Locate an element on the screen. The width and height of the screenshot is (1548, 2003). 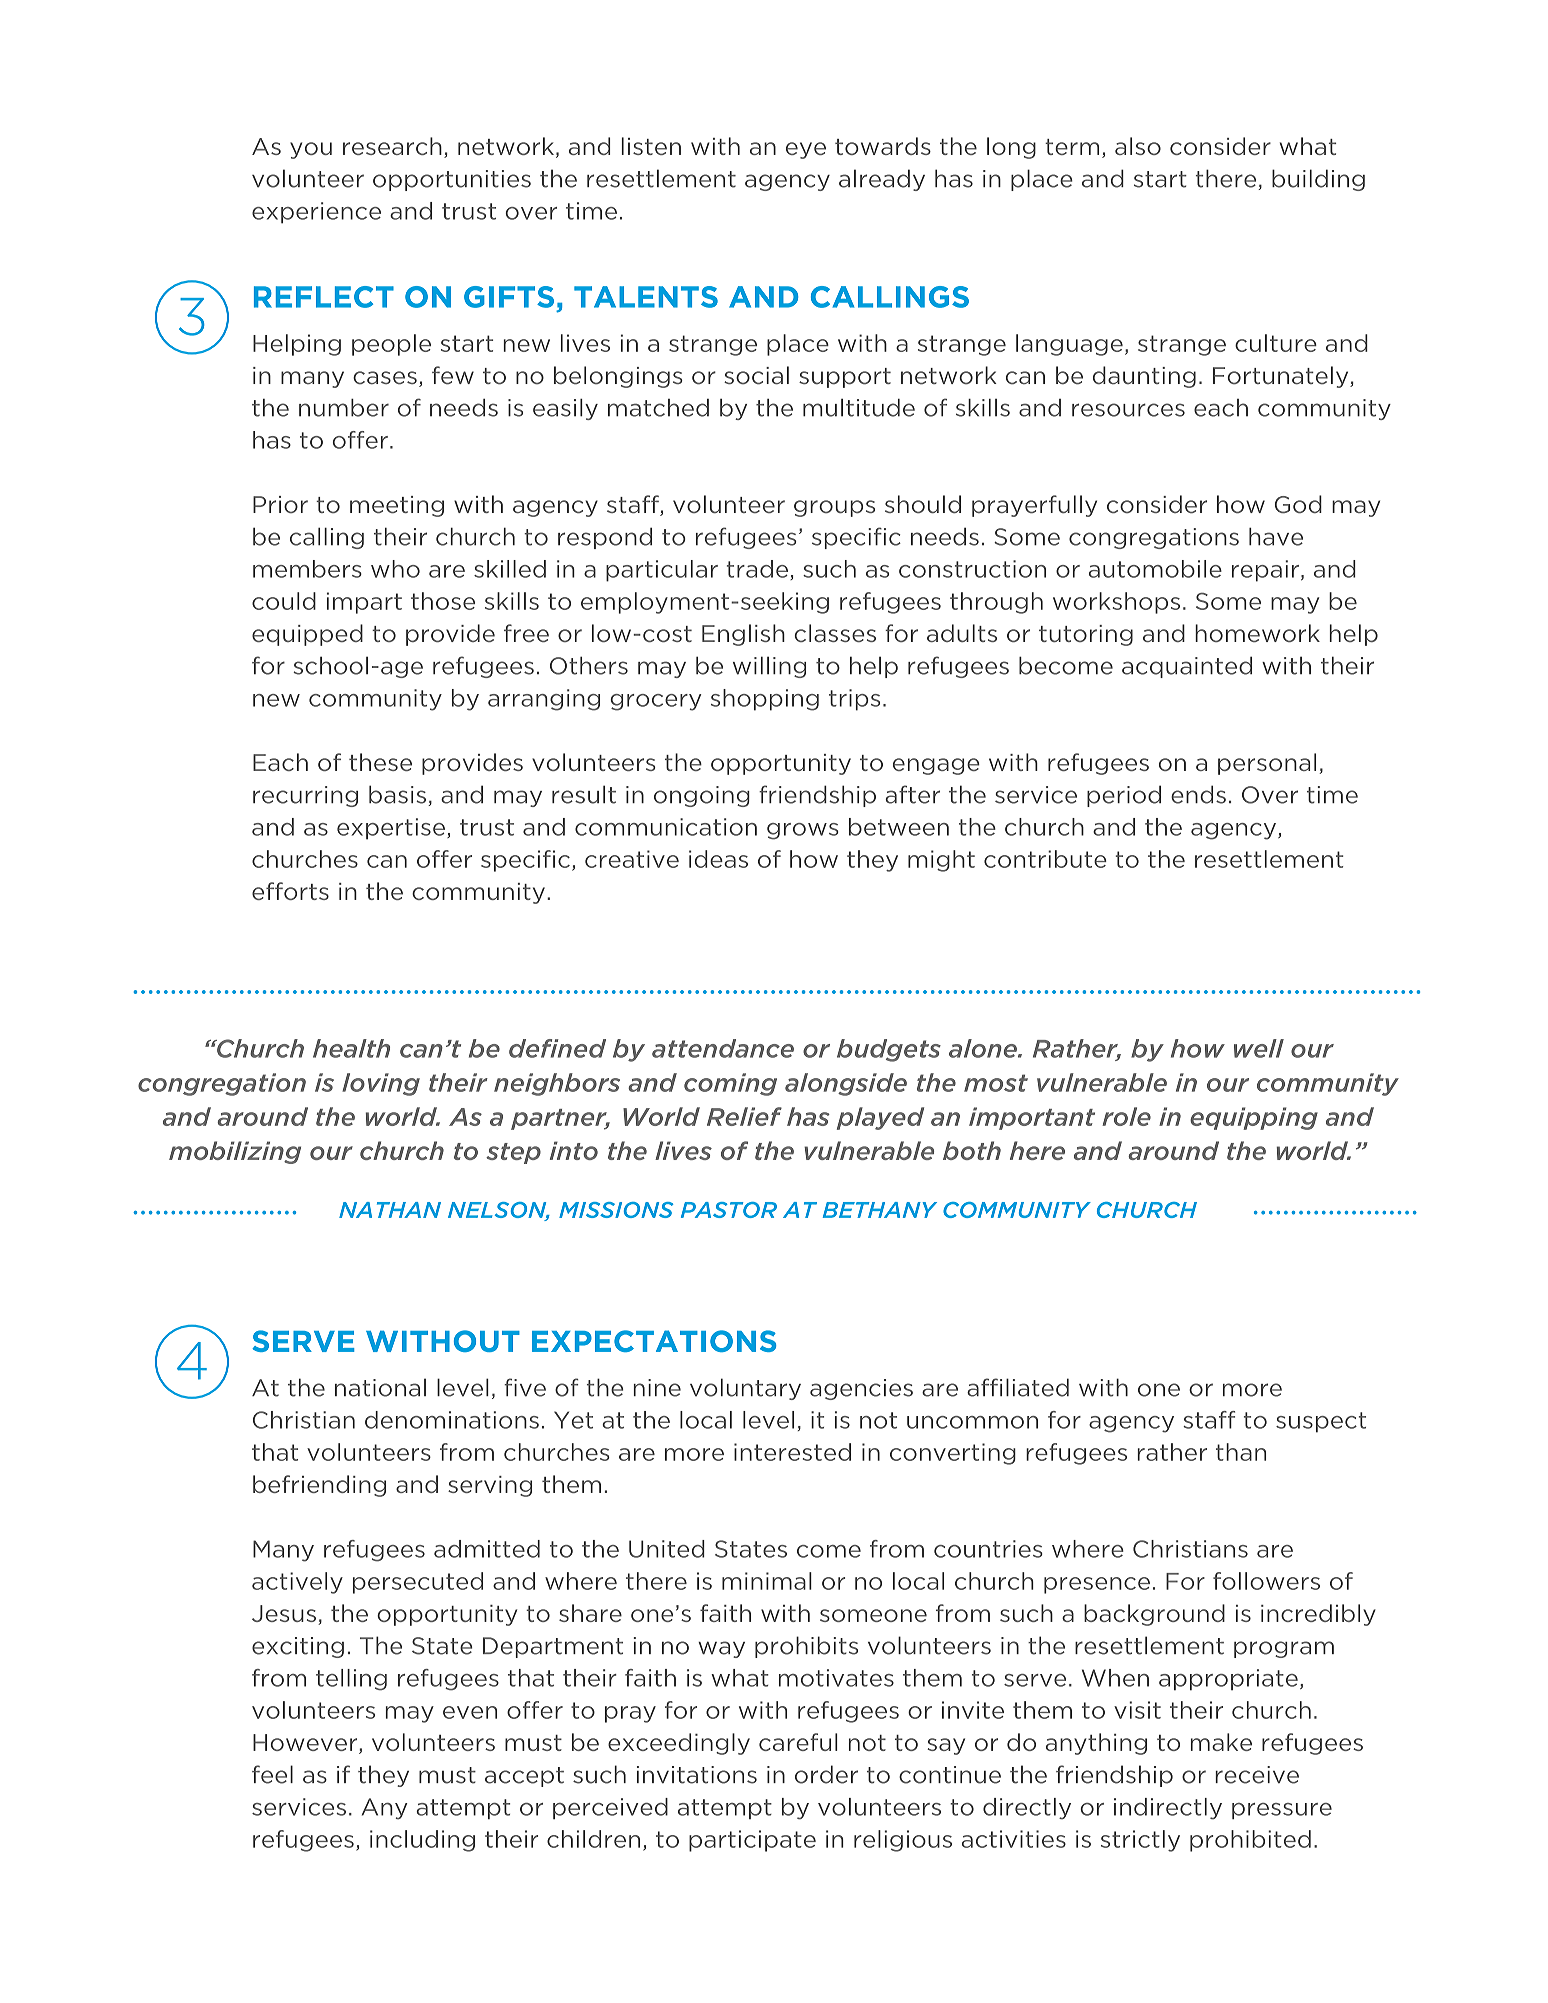
eye is located at coordinates (806, 150).
